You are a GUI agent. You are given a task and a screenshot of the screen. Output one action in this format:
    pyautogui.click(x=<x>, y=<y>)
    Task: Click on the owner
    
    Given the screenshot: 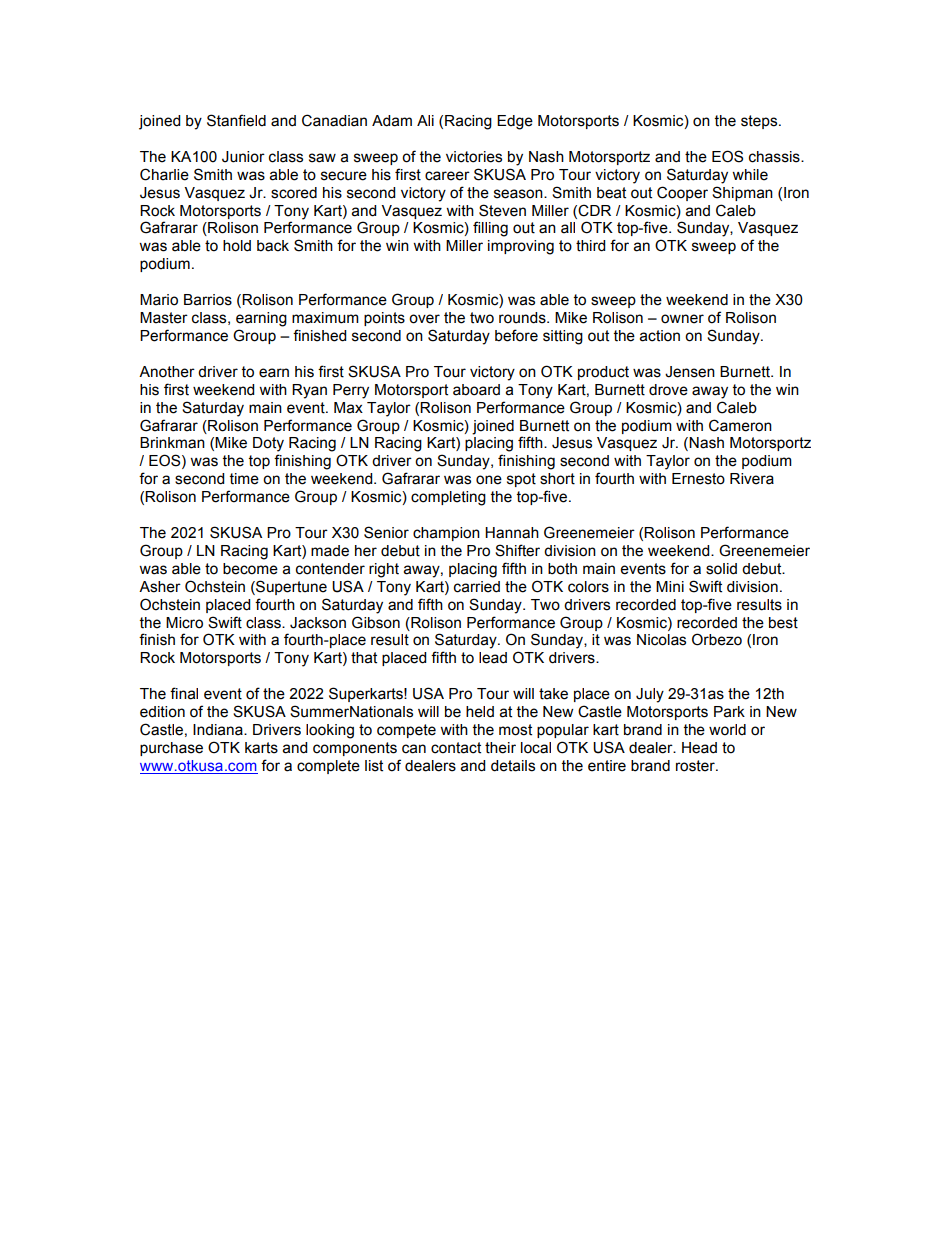 What is the action you would take?
    pyautogui.click(x=682, y=319)
